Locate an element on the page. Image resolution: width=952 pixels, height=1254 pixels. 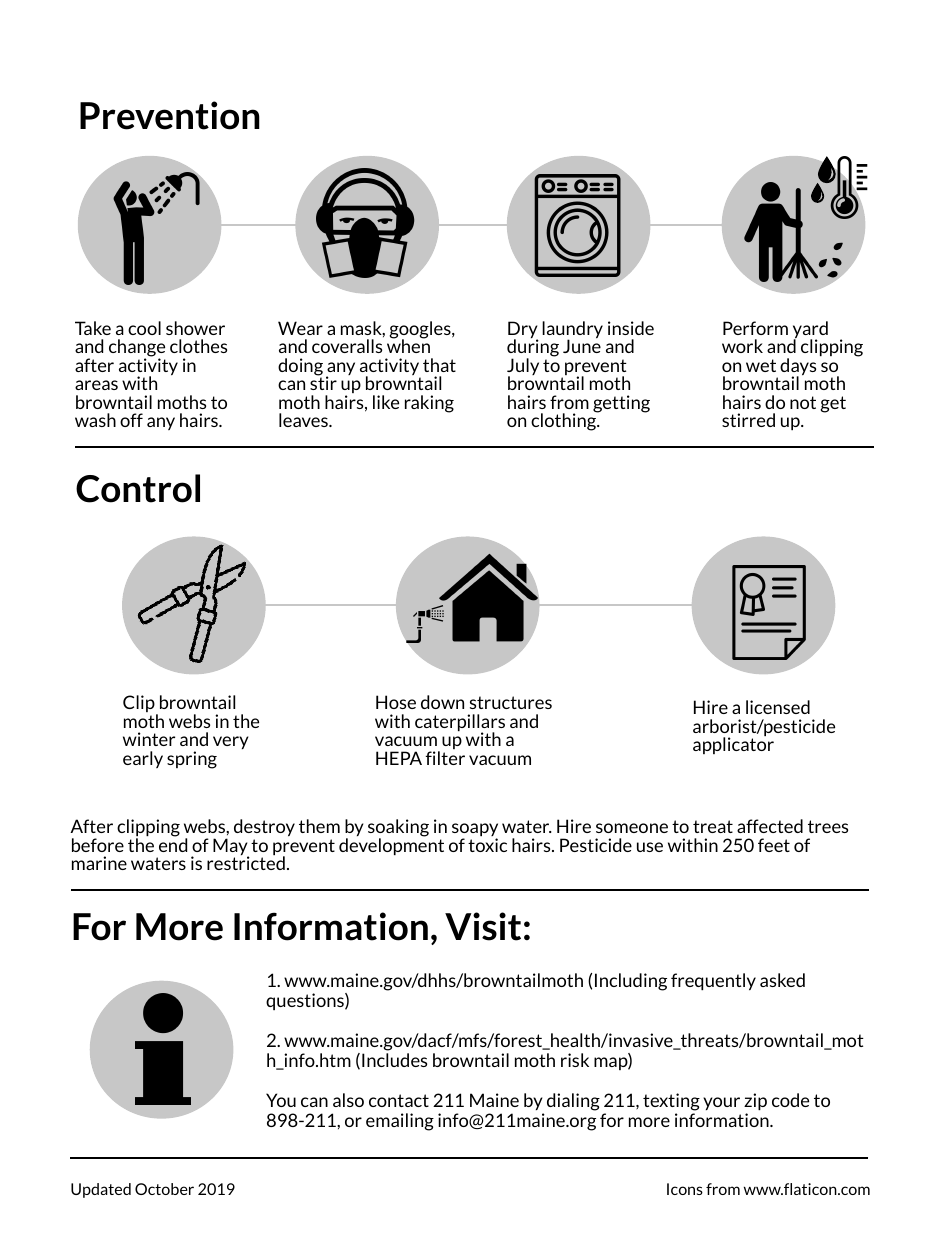
applicator is located at coordinates (733, 744).
